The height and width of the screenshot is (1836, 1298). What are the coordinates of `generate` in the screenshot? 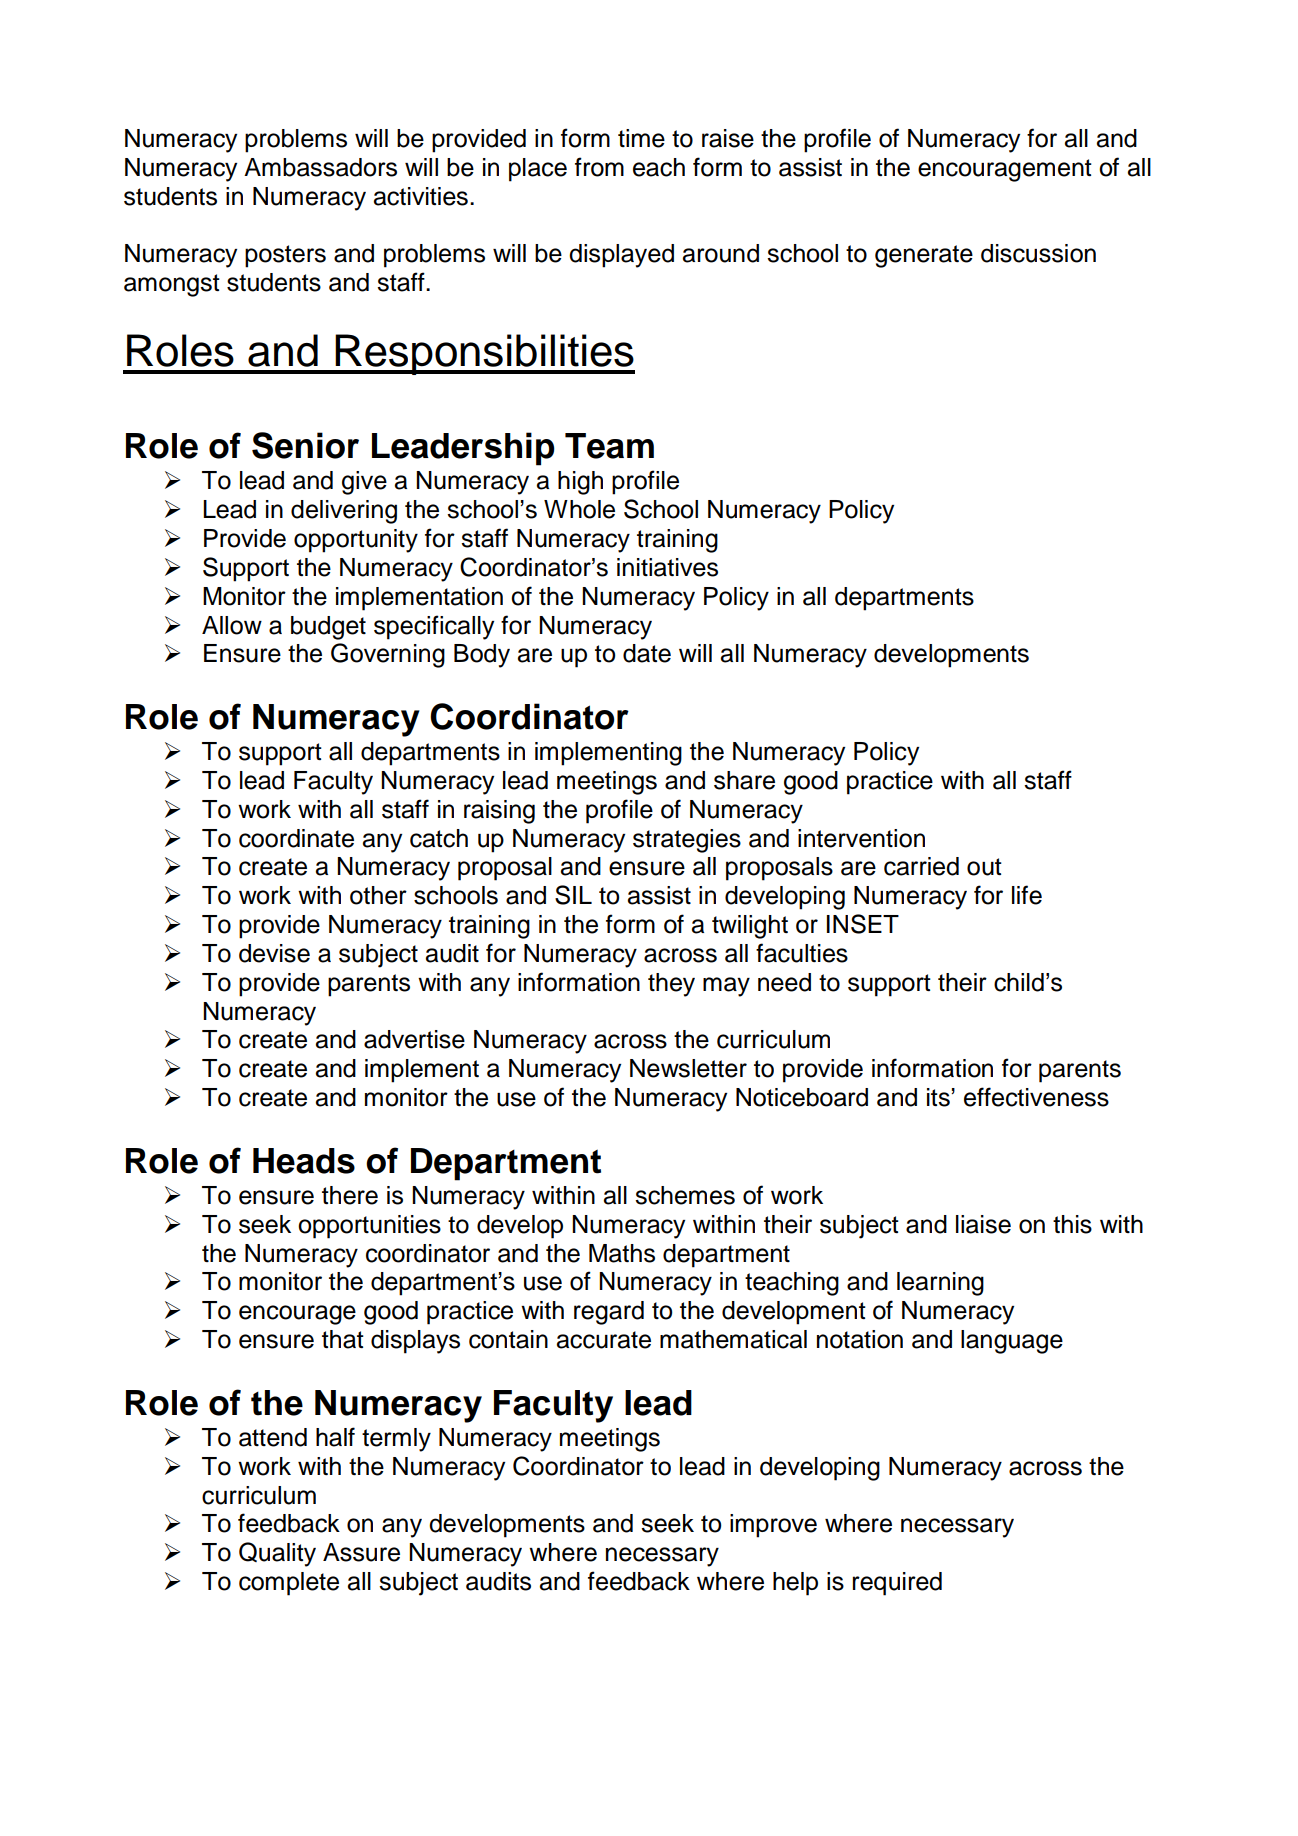 It's located at (924, 256).
